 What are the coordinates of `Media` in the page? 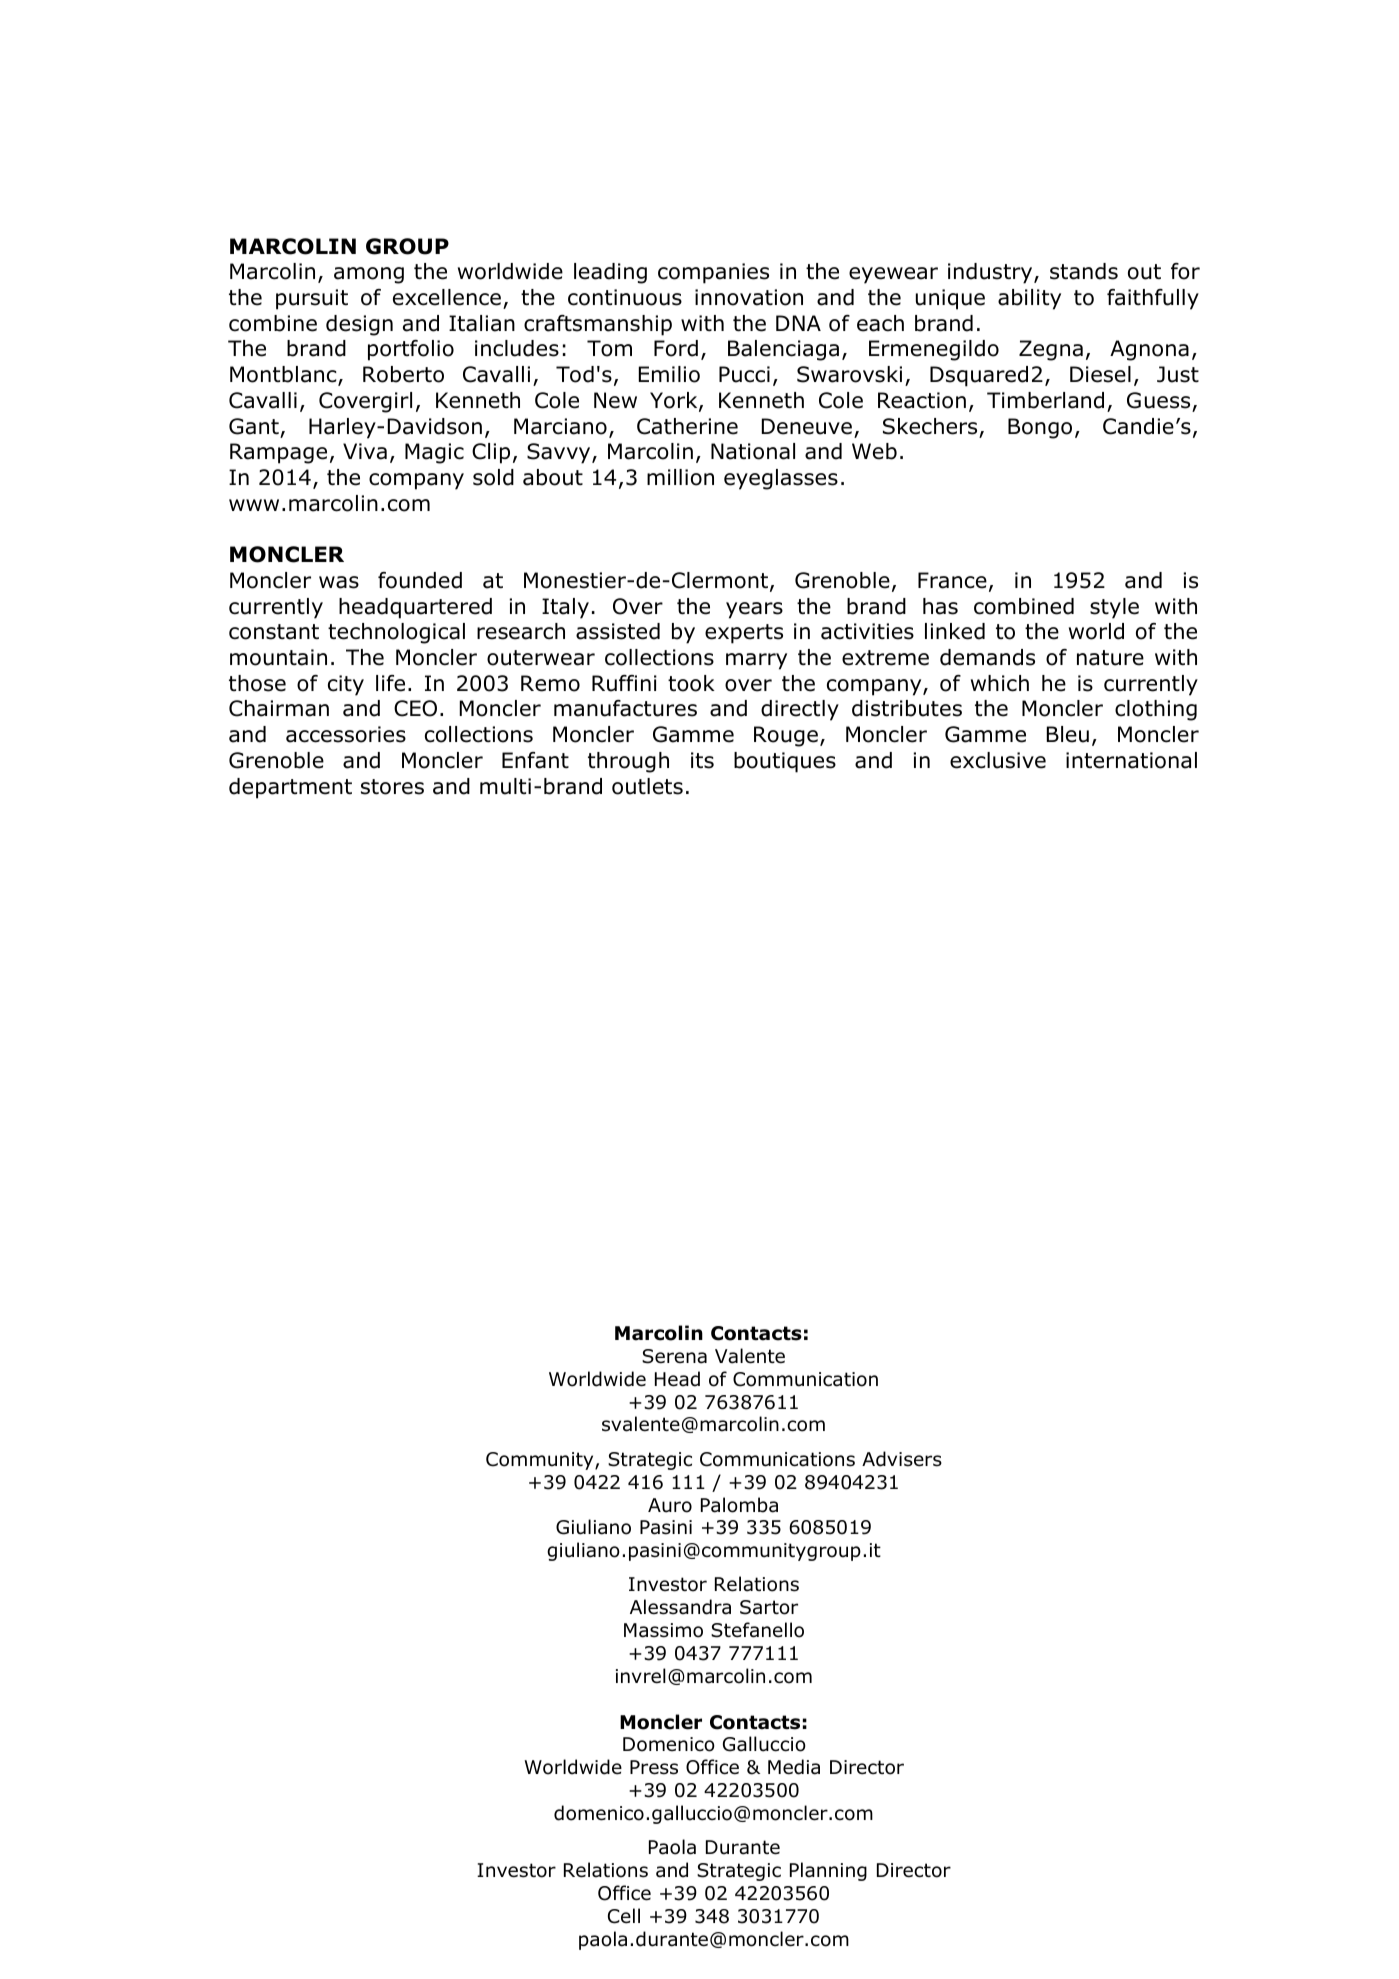 It's located at (794, 1767).
